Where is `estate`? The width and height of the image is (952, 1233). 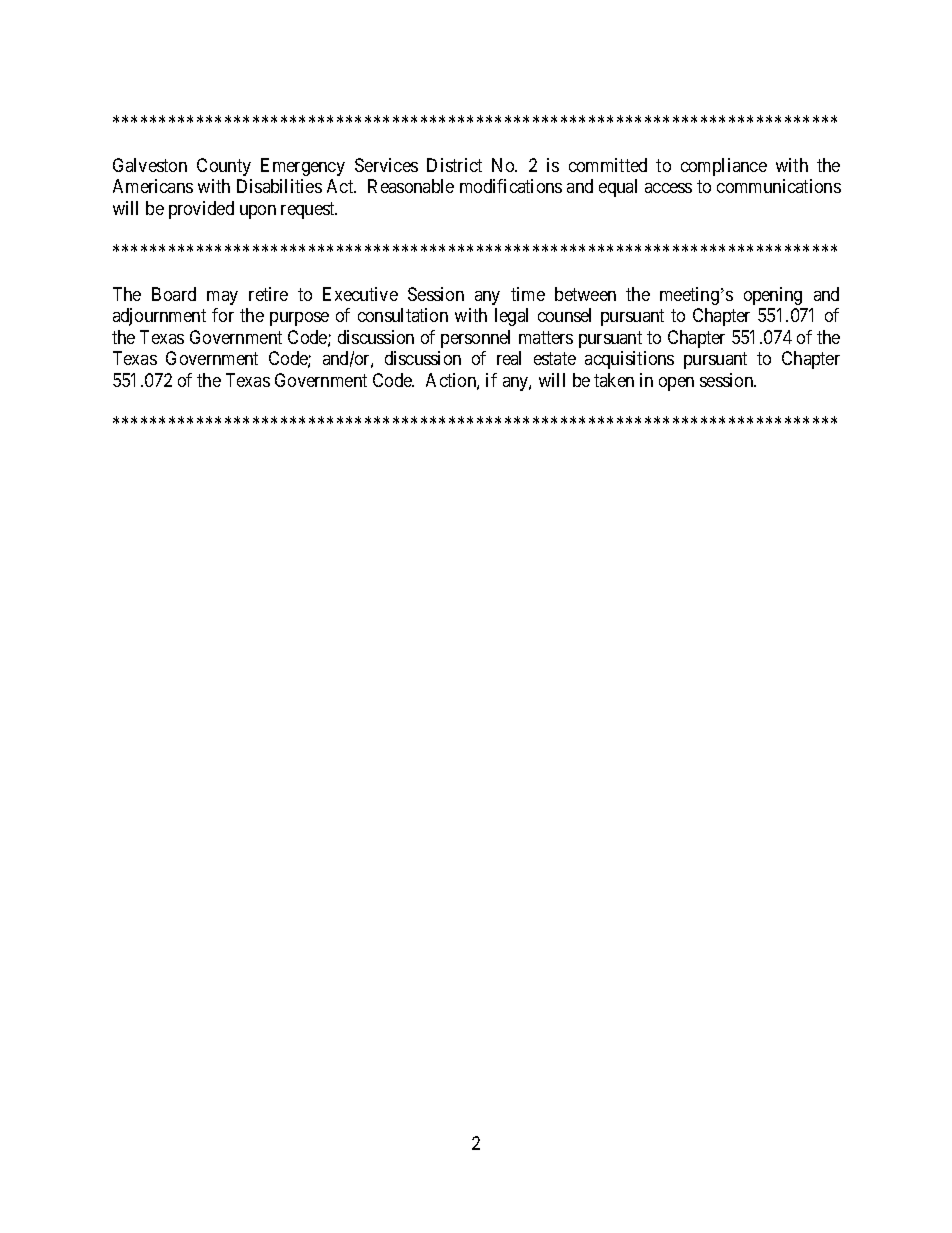 estate is located at coordinates (555, 359).
